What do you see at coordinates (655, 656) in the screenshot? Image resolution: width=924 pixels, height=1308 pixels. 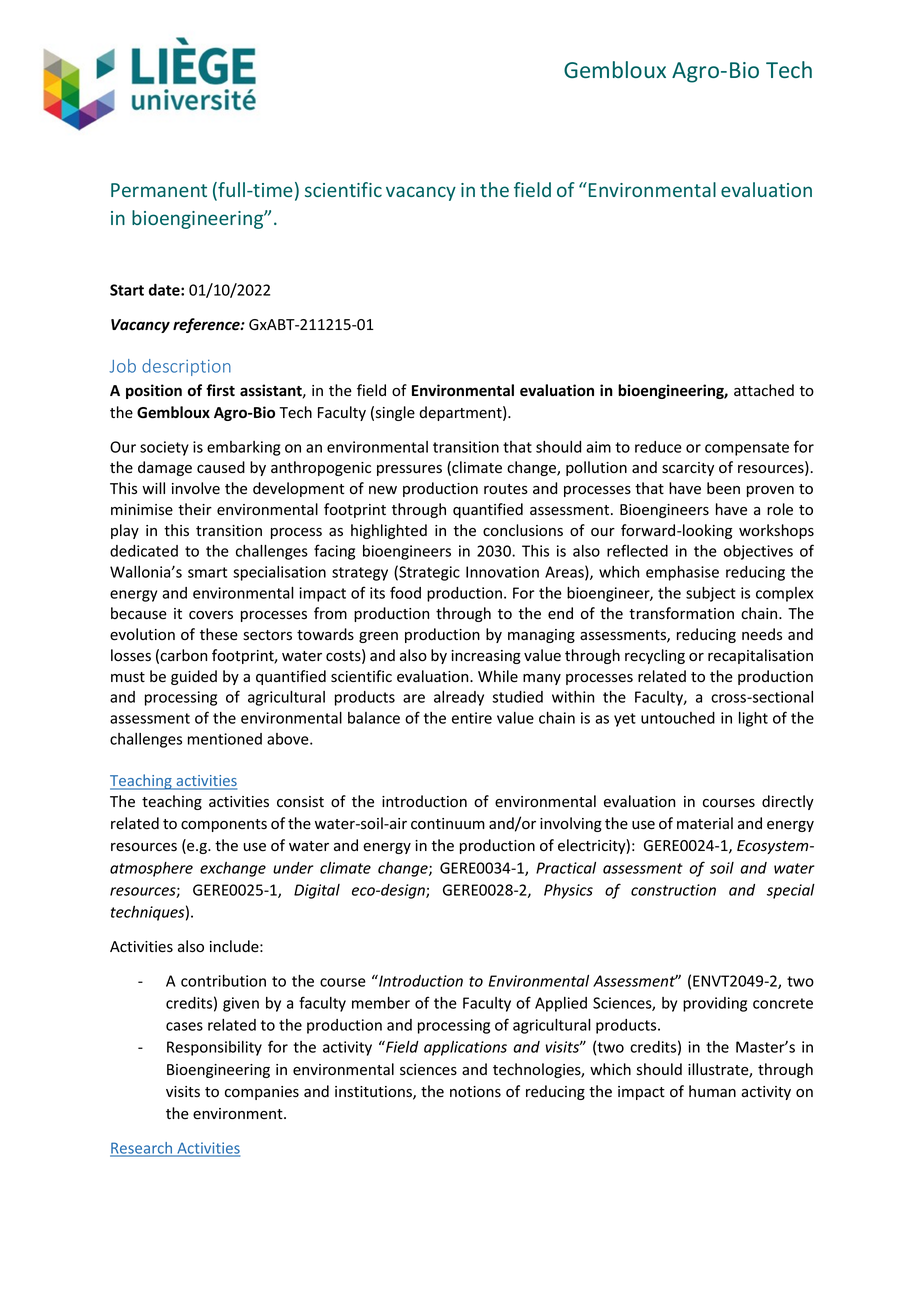 I see `recycling` at bounding box center [655, 656].
